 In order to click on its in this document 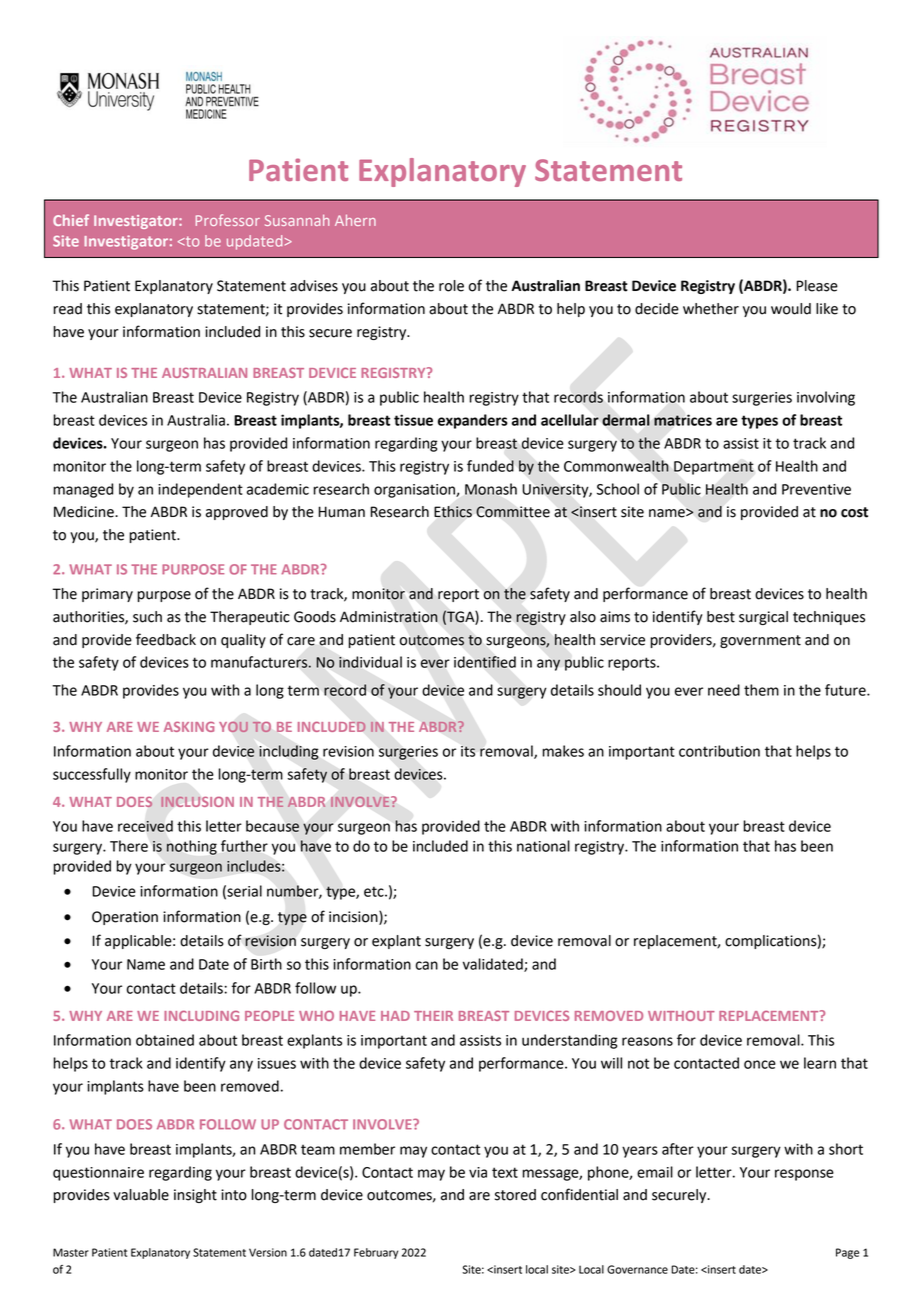, I will do `click(468, 751)`.
